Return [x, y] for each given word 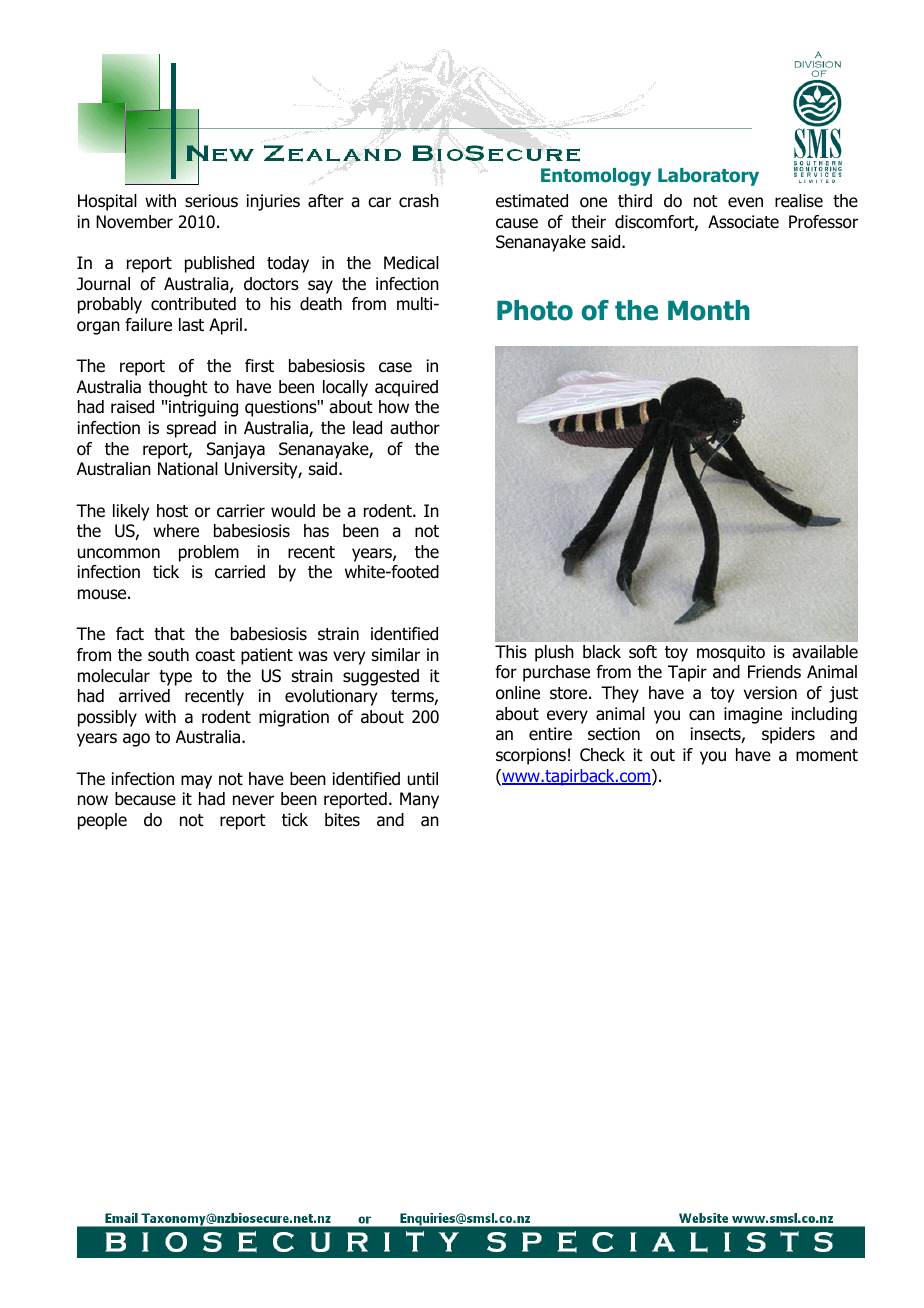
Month [709, 310]
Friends [774, 672]
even [745, 202]
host [172, 511]
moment [827, 755]
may [196, 782]
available [825, 652]
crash [419, 201]
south [168, 655]
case [395, 367]
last [191, 325]
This [511, 651]
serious [211, 201]
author [415, 428]
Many [419, 800]
